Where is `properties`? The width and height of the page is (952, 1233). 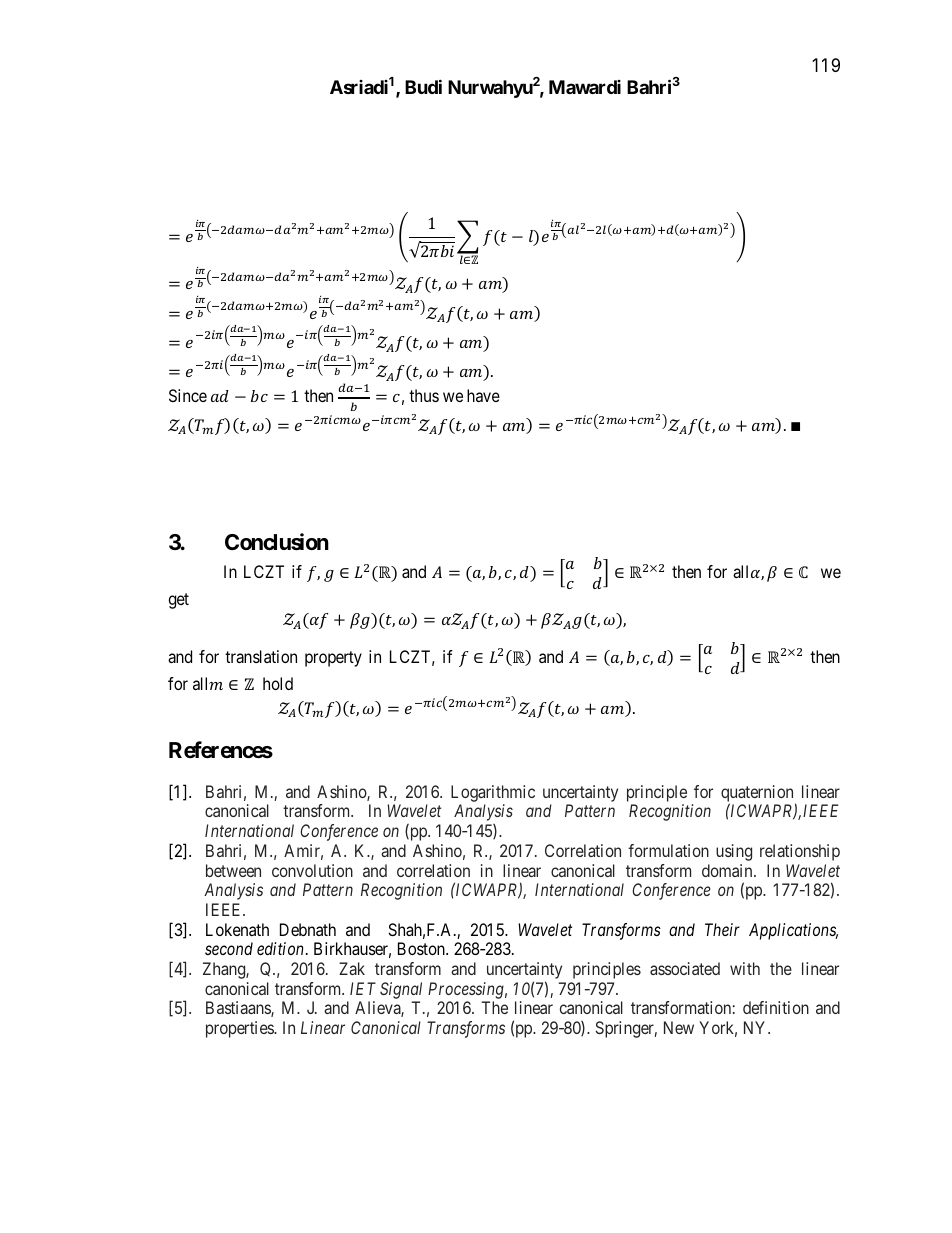
properties is located at coordinates (240, 1029).
